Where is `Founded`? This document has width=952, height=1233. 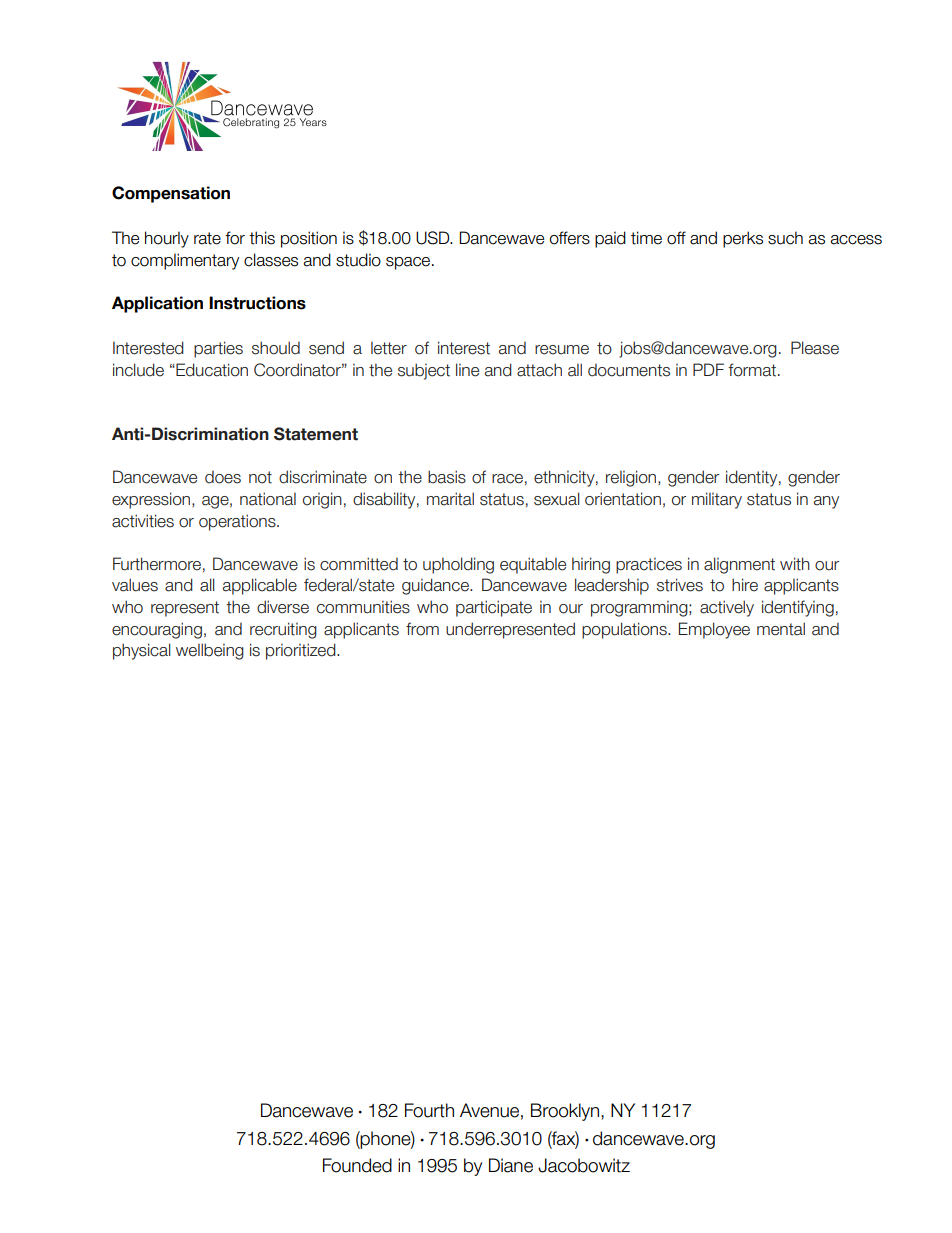
Founded is located at coordinates (357, 1165).
